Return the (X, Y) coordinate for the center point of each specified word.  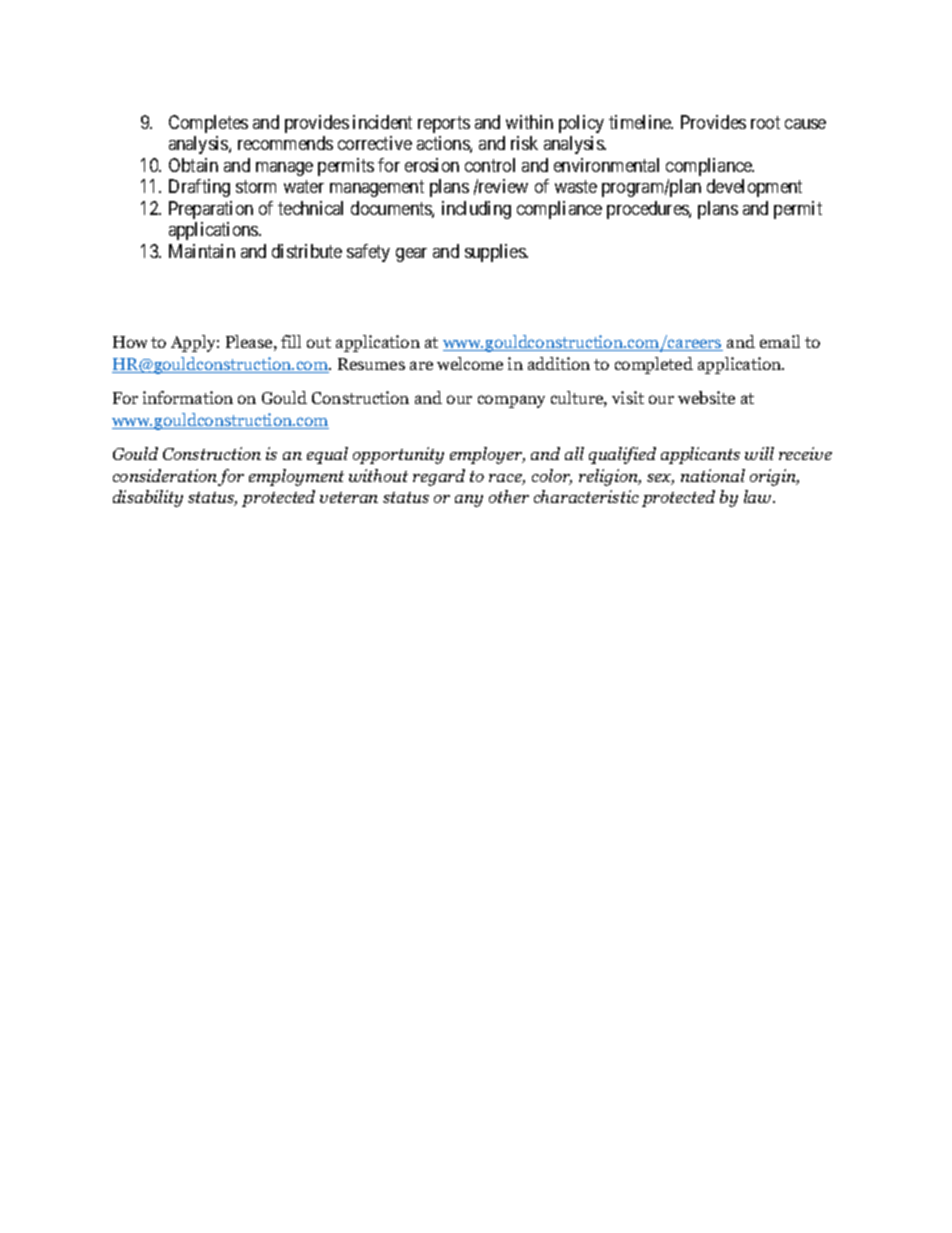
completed (654, 365)
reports (444, 124)
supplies (496, 253)
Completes (208, 124)
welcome (470, 363)
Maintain (202, 251)
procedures (648, 210)
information (188, 397)
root (765, 122)
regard (439, 477)
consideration (165, 475)
